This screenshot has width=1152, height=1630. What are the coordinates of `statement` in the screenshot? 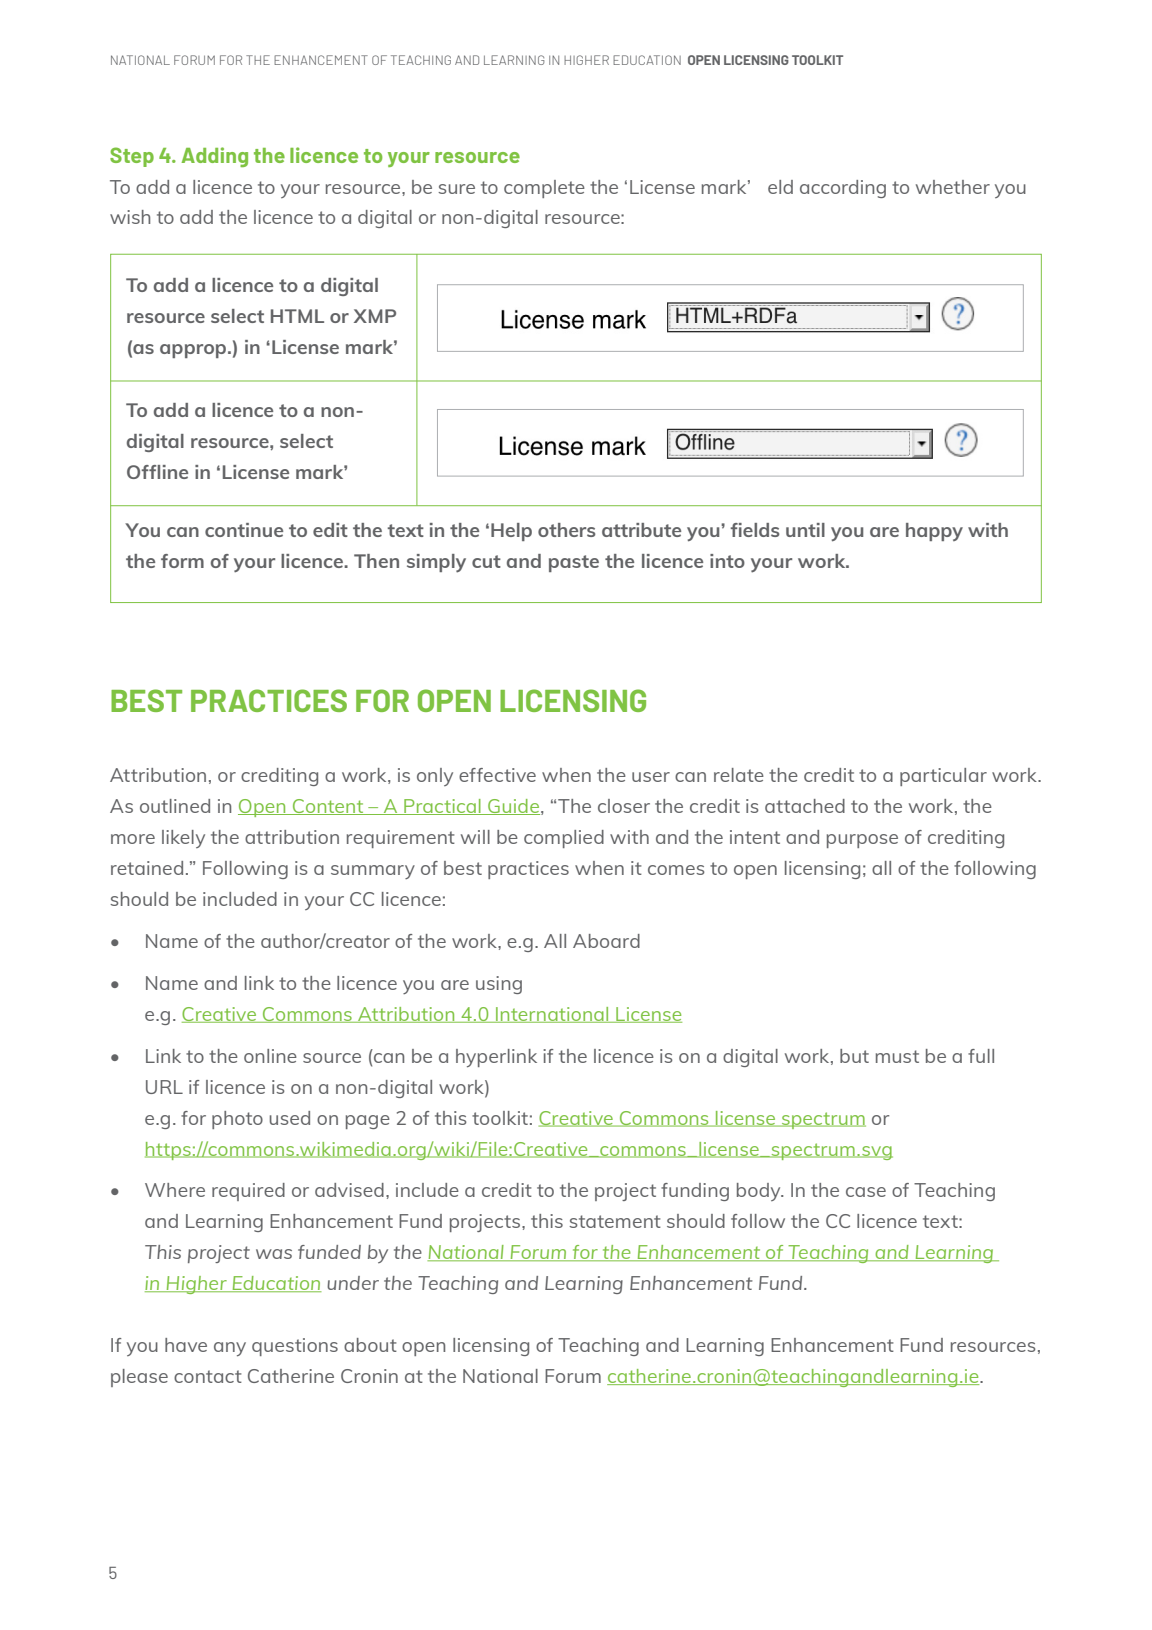 It's located at (615, 1221).
